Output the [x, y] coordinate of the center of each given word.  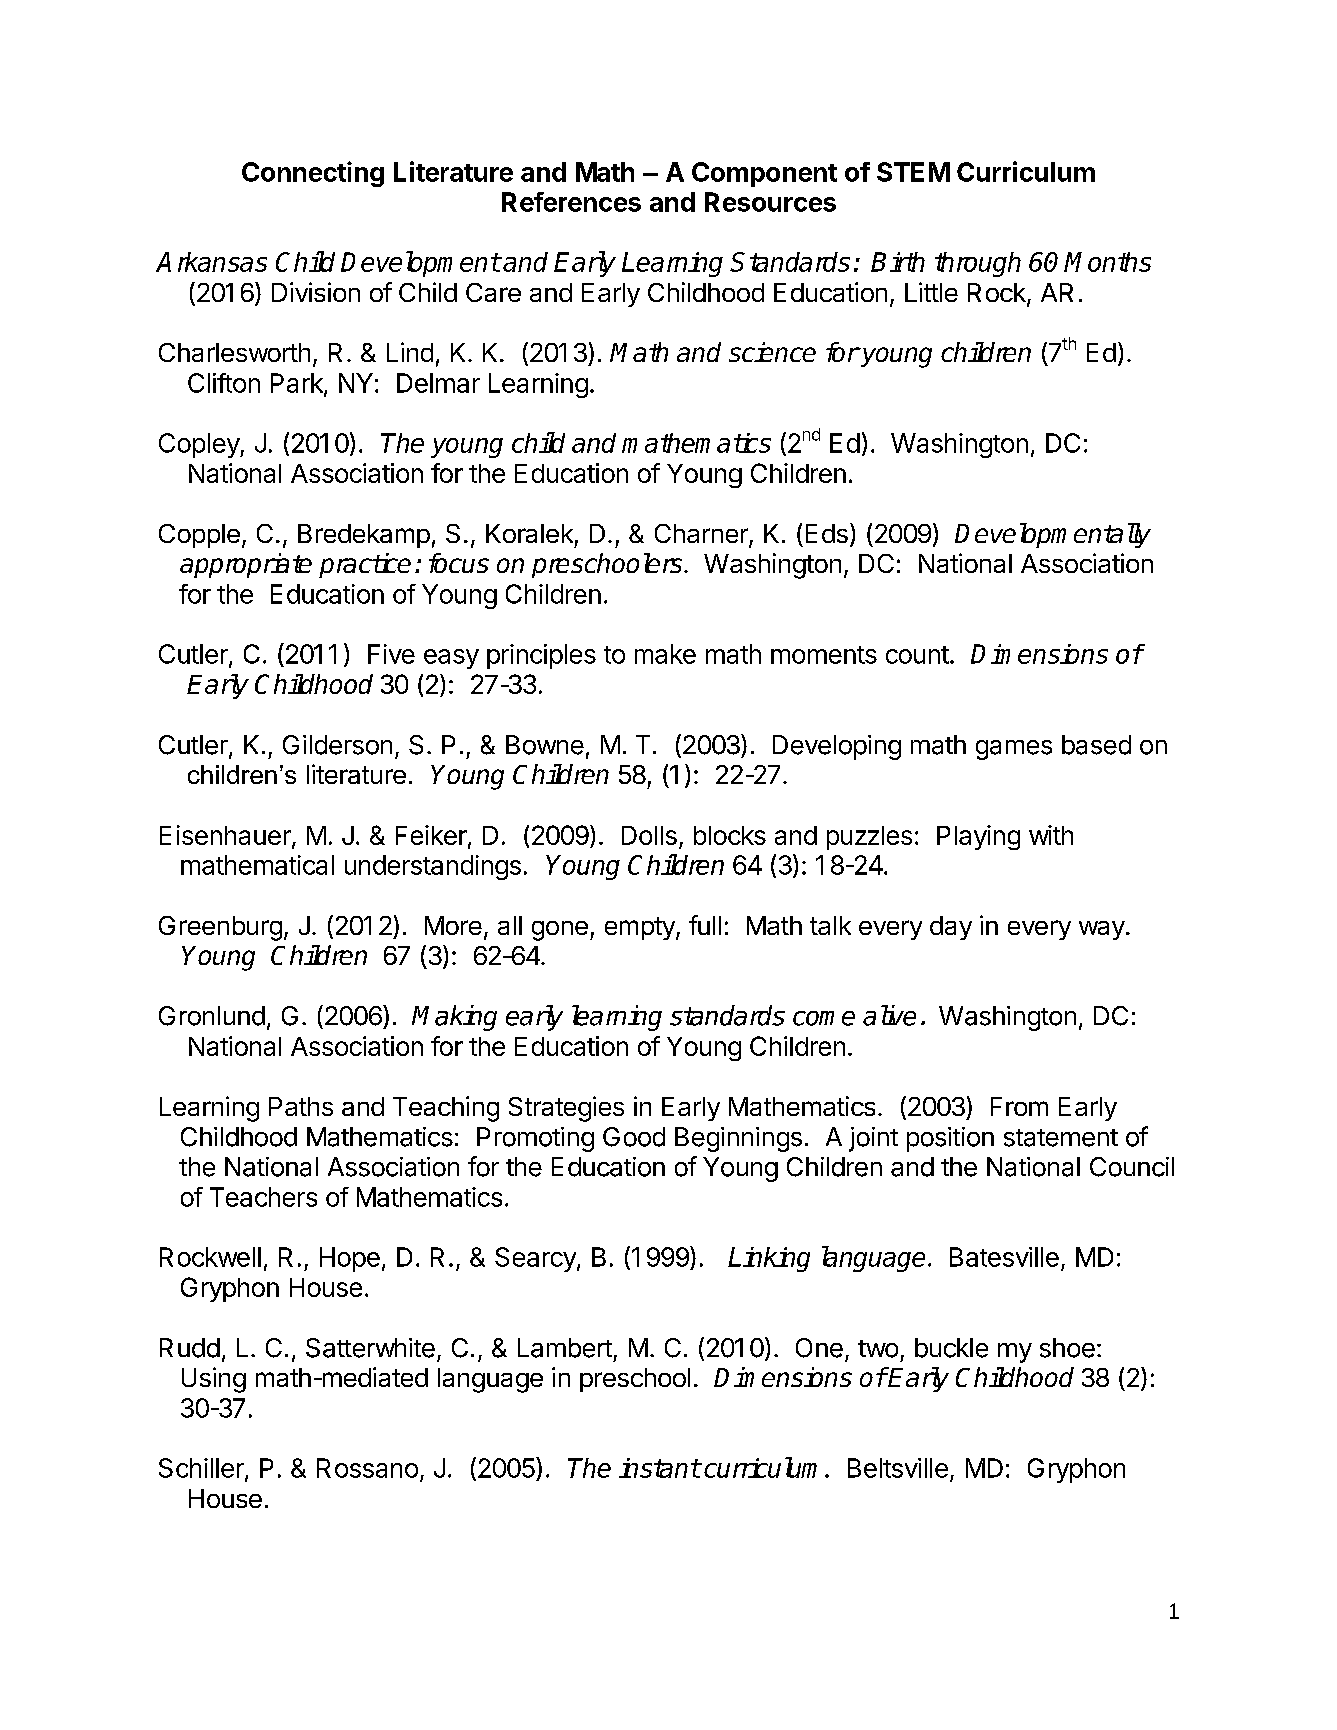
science [772, 352]
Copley [200, 445]
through [978, 264]
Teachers [263, 1197]
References [571, 202]
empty [641, 928]
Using [214, 1380]
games [1014, 750]
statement [1061, 1138]
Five [391, 654]
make [665, 654]
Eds [827, 533]
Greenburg [220, 928]
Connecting [313, 174]
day [951, 928]
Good [634, 1137]
